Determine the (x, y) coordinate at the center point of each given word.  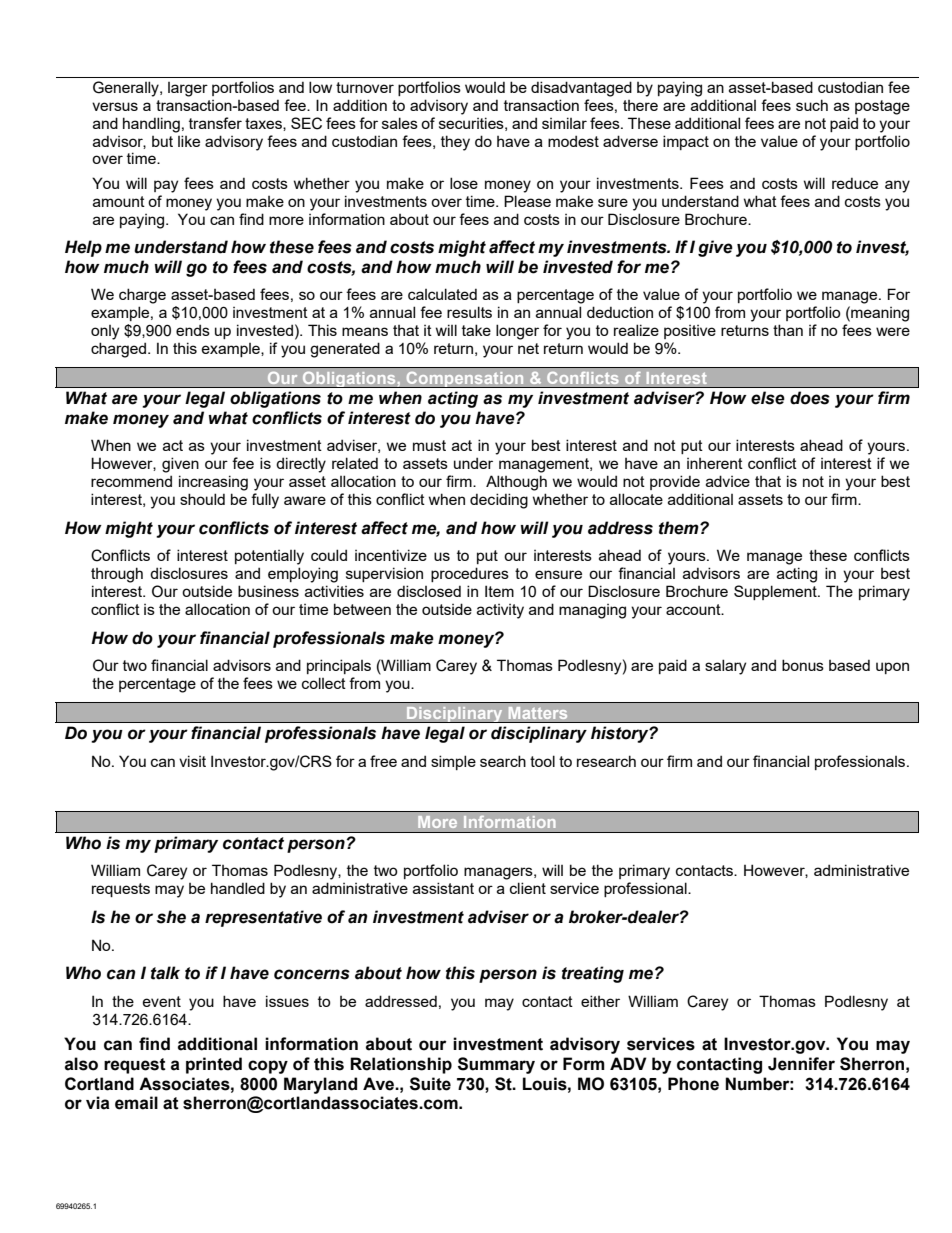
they (455, 143)
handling (151, 125)
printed (214, 1065)
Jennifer (801, 1064)
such (812, 105)
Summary (496, 1065)
